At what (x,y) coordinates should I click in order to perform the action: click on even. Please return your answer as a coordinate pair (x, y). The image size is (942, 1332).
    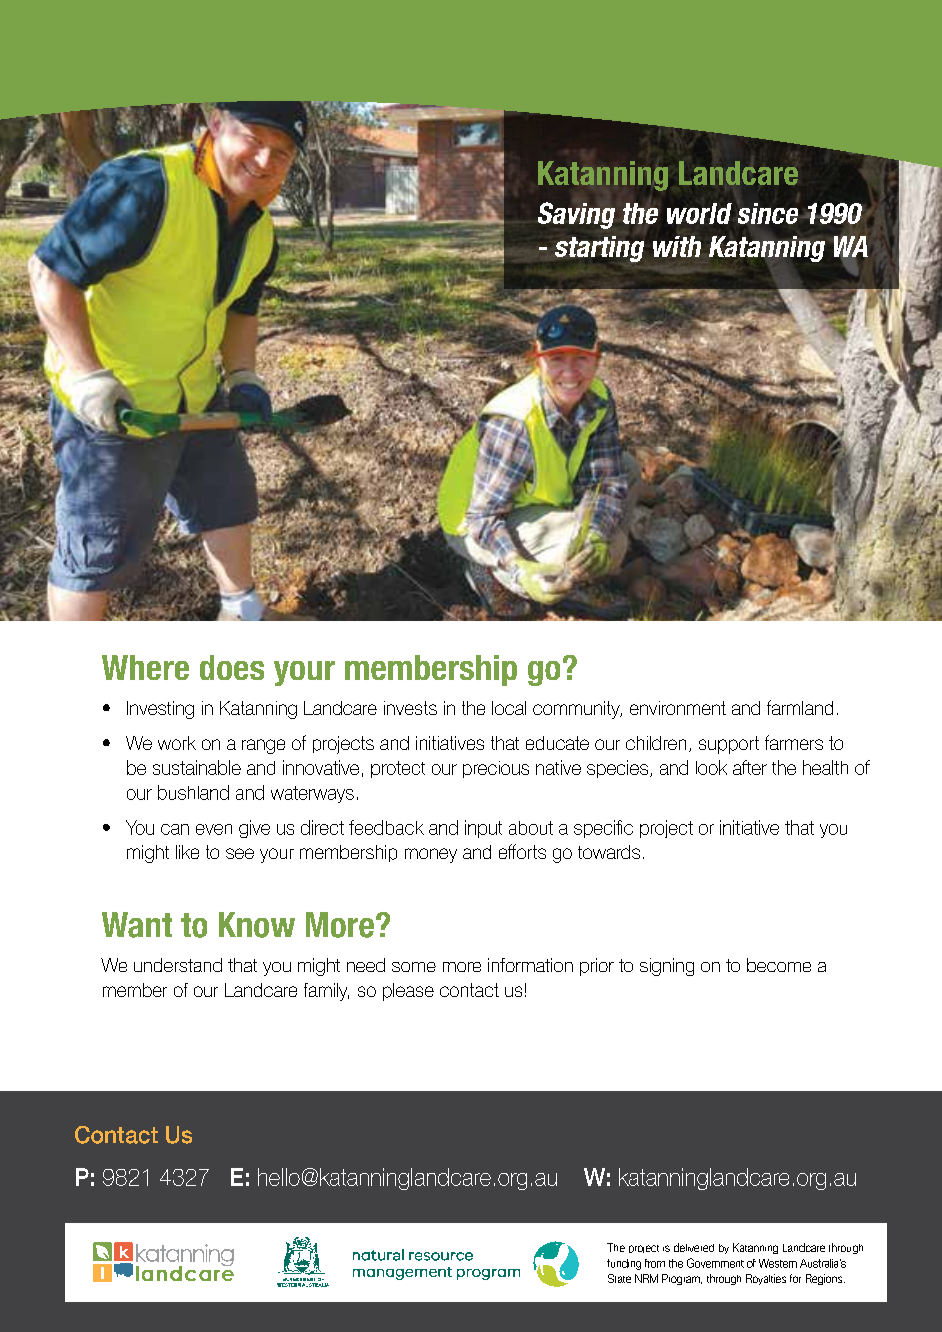
    Looking at the image, I should click on (214, 829).
